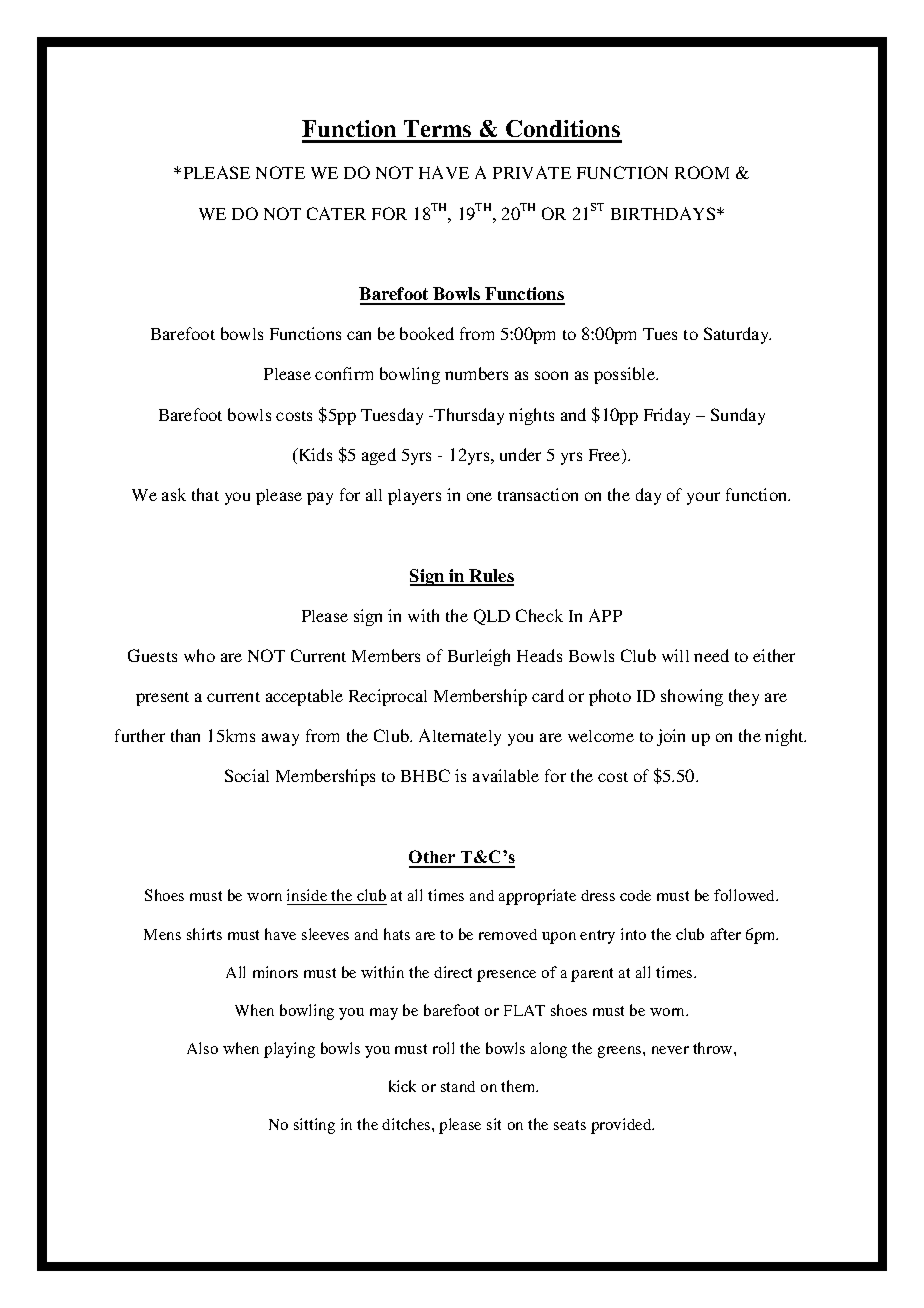 This page has width=924, height=1308. What do you see at coordinates (506, 775) in the page?
I see `available` at bounding box center [506, 775].
